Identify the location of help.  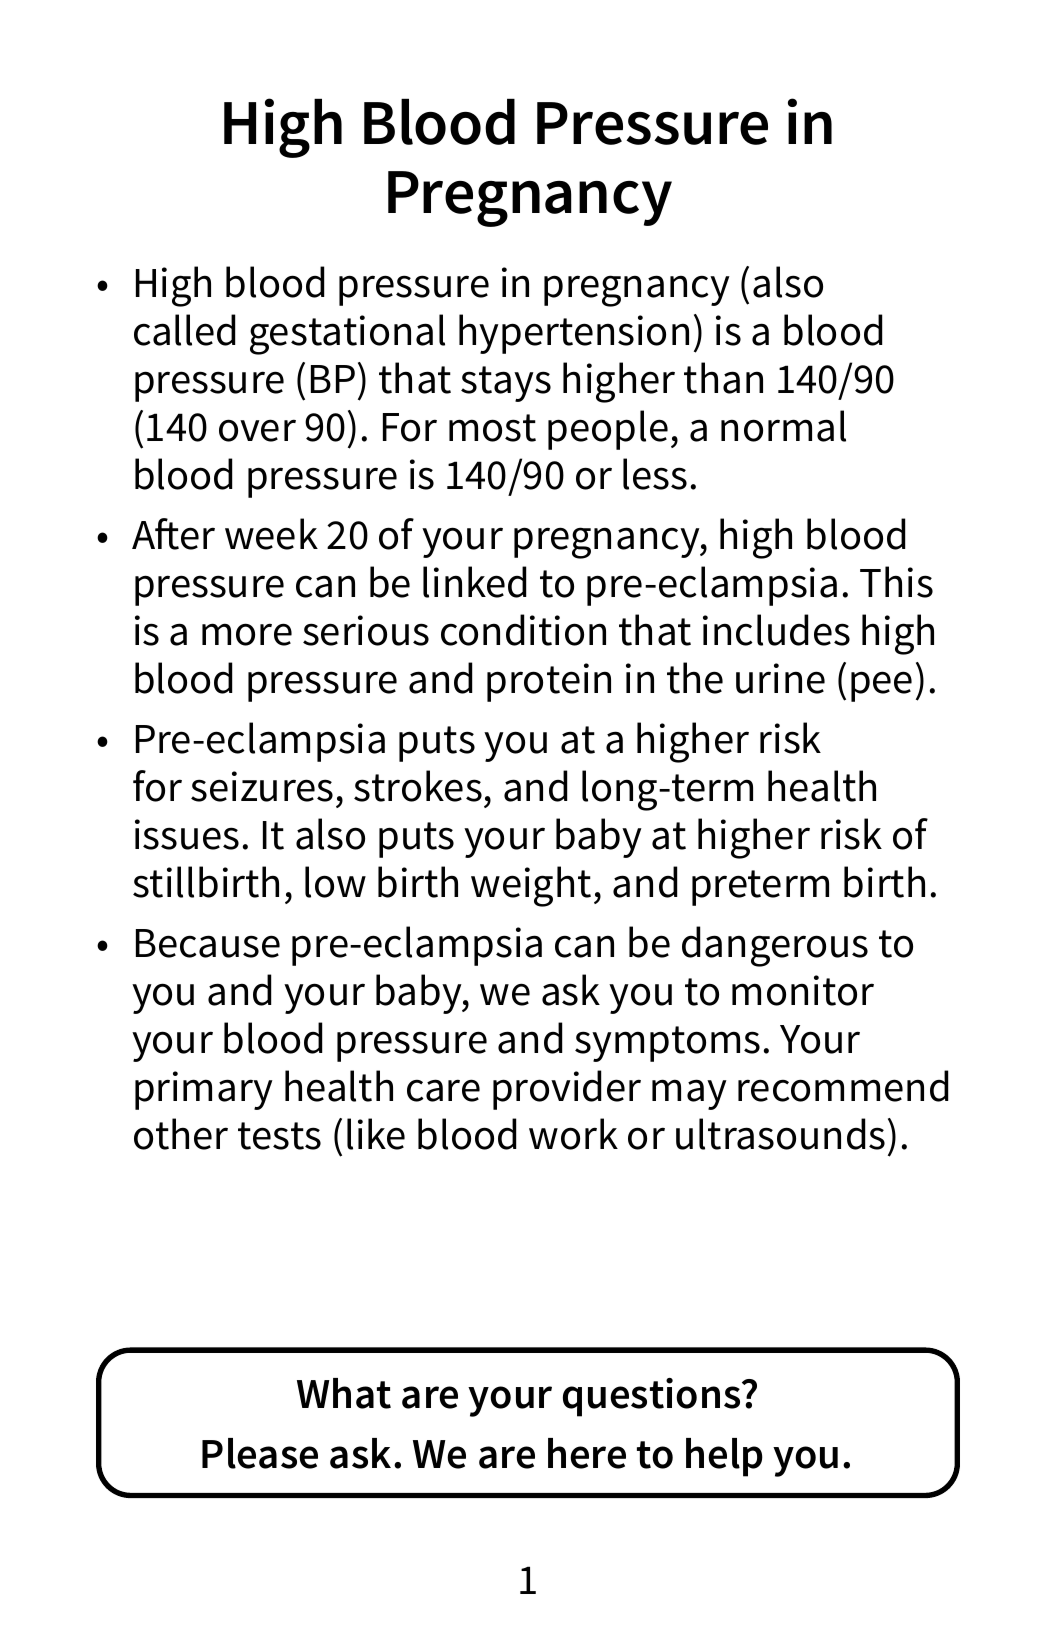
(724, 1457).
